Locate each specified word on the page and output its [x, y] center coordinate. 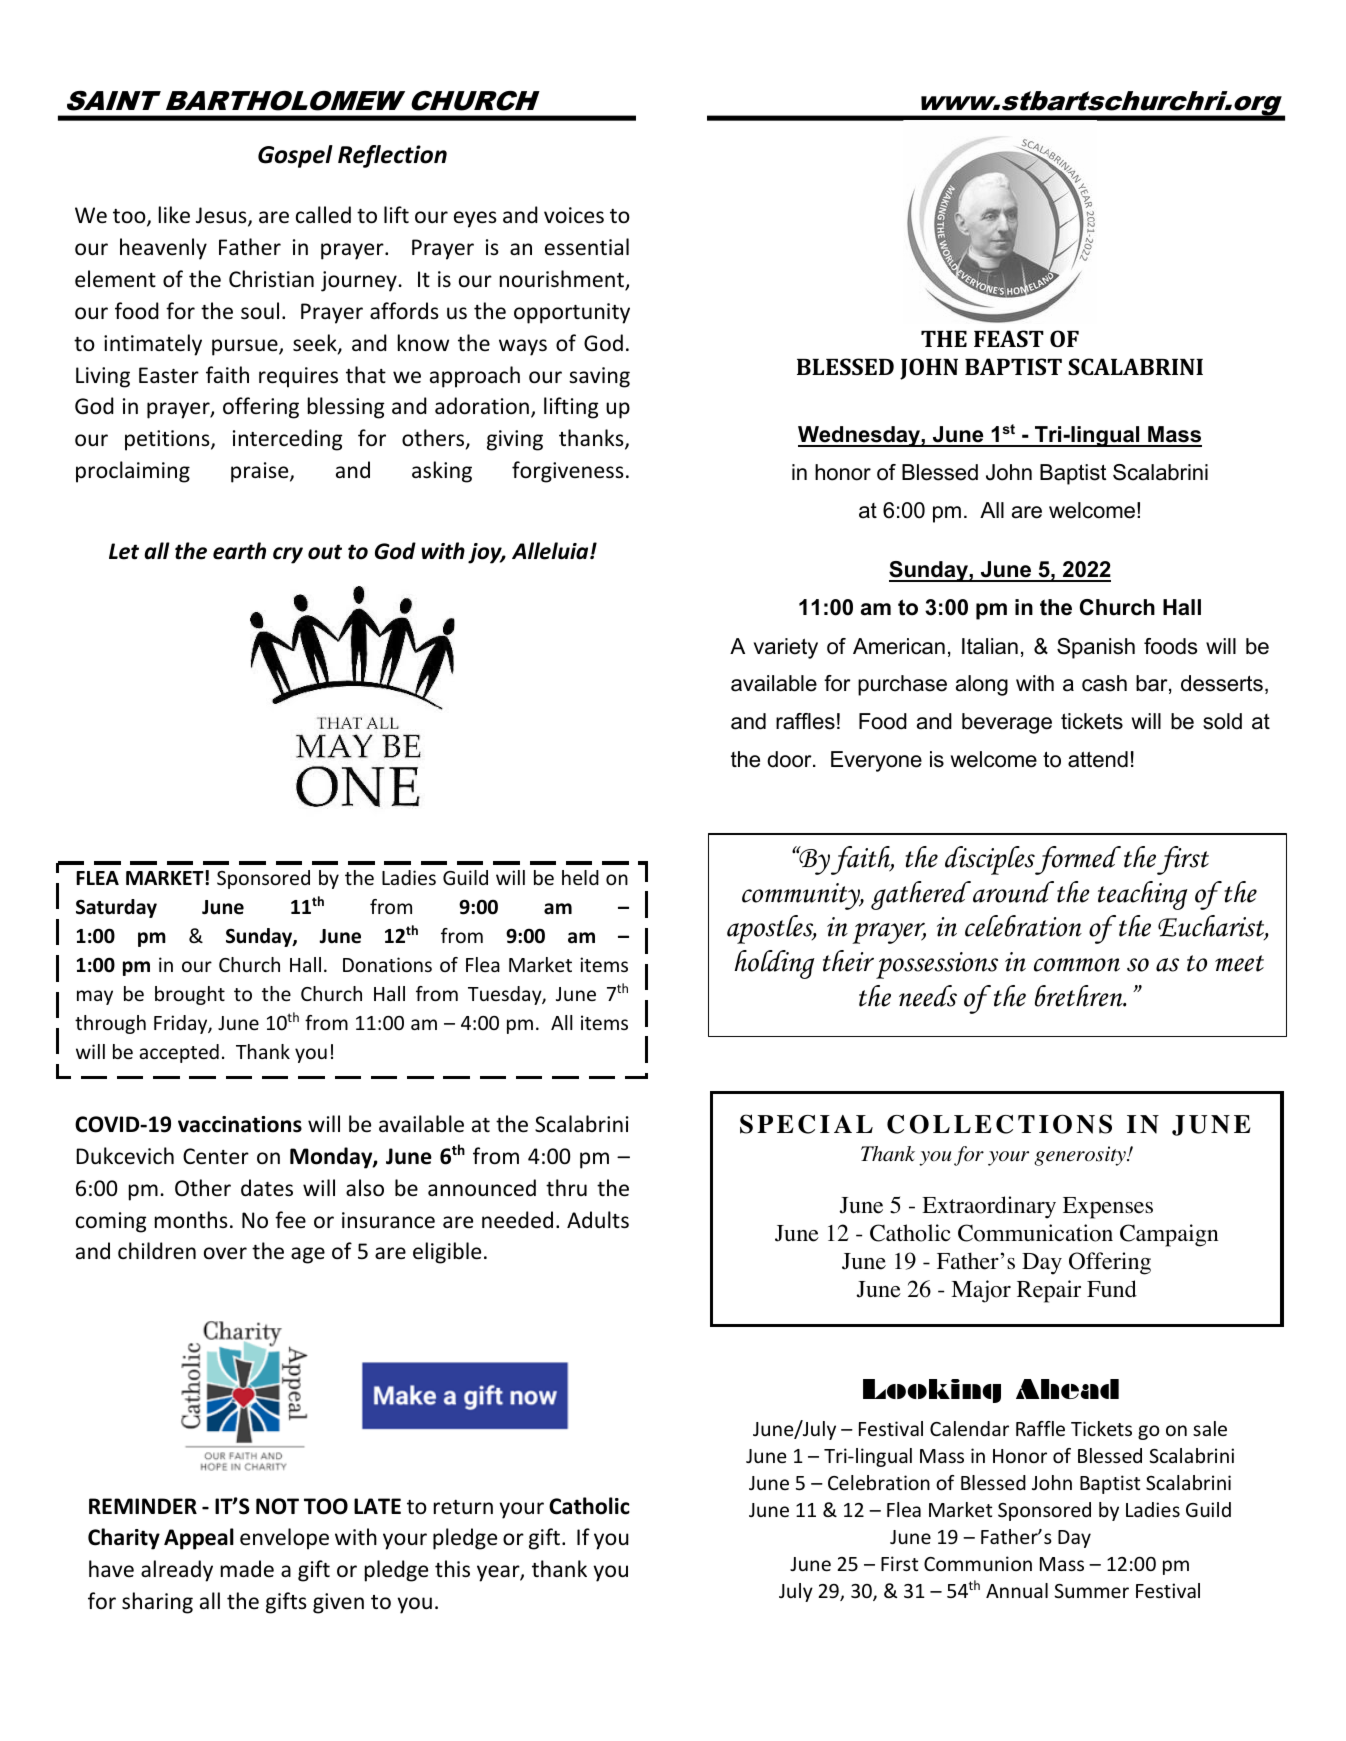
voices [574, 215]
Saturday [116, 908]
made [247, 1569]
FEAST [1009, 338]
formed [1078, 860]
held [580, 877]
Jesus [222, 216]
